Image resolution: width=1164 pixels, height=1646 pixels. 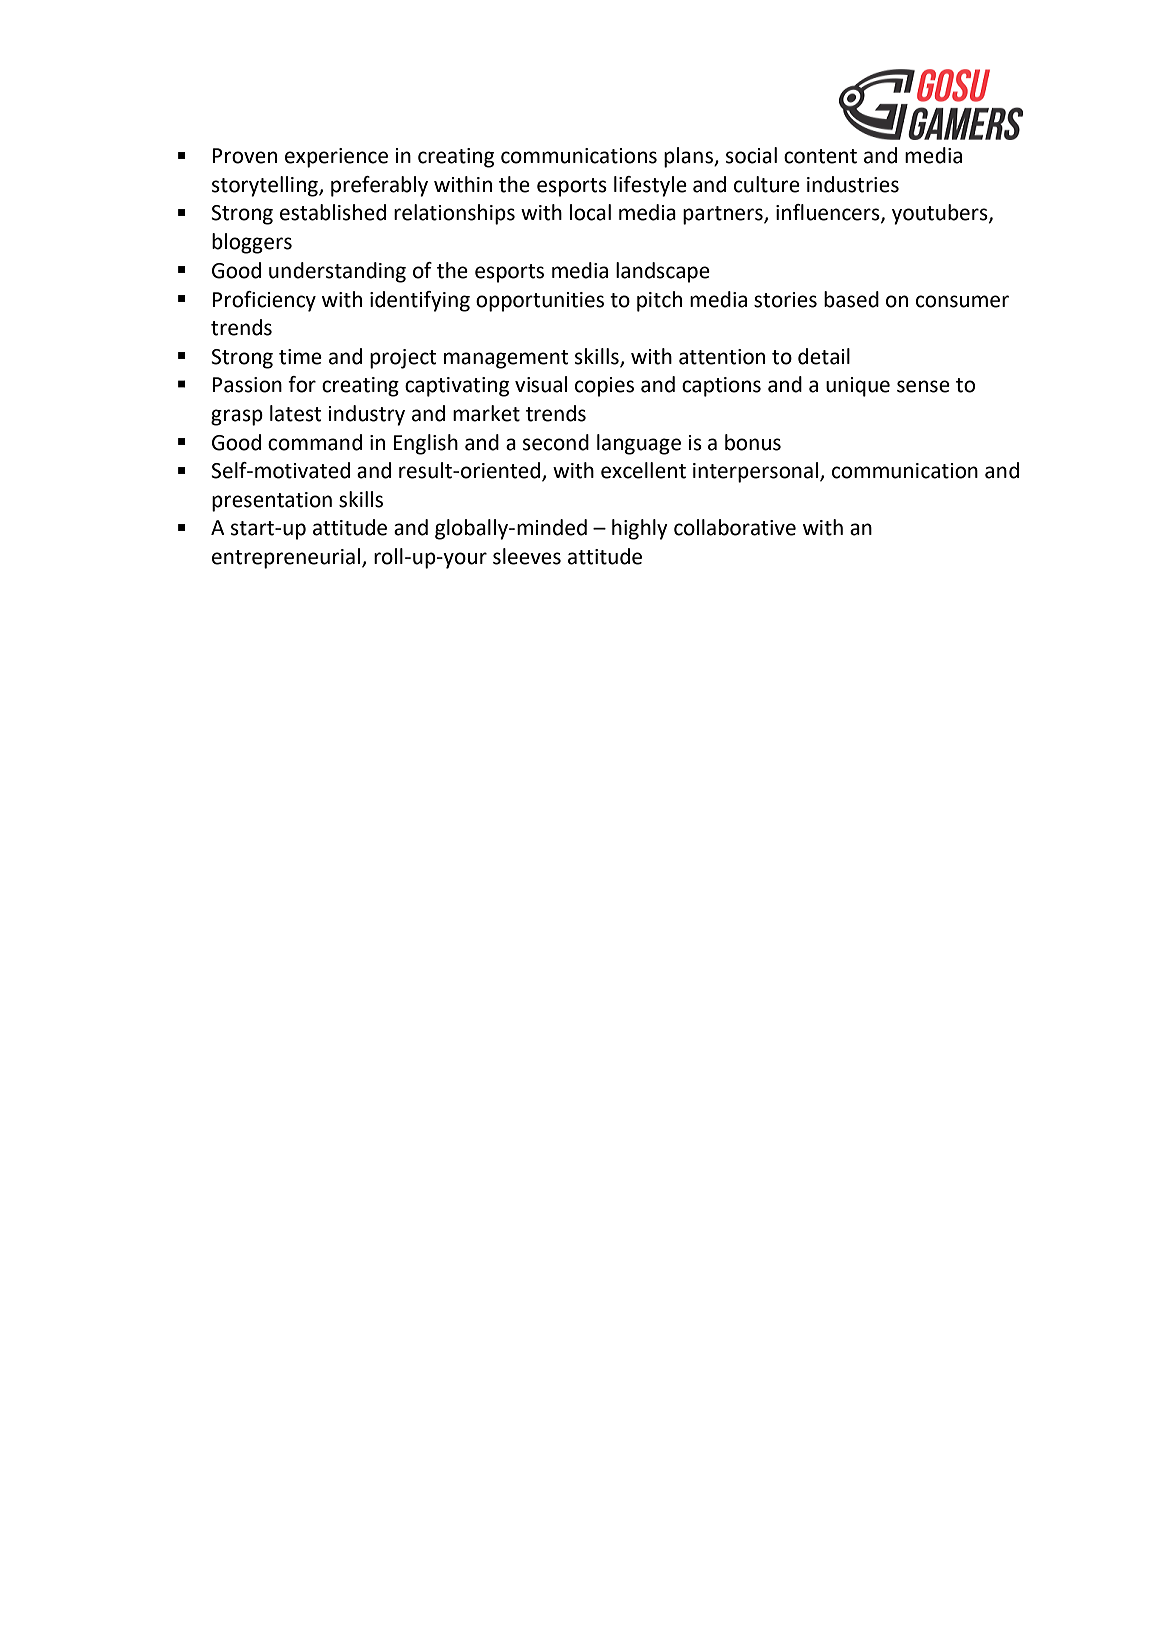 What do you see at coordinates (286, 558) in the image?
I see `entrepreneurial` at bounding box center [286, 558].
